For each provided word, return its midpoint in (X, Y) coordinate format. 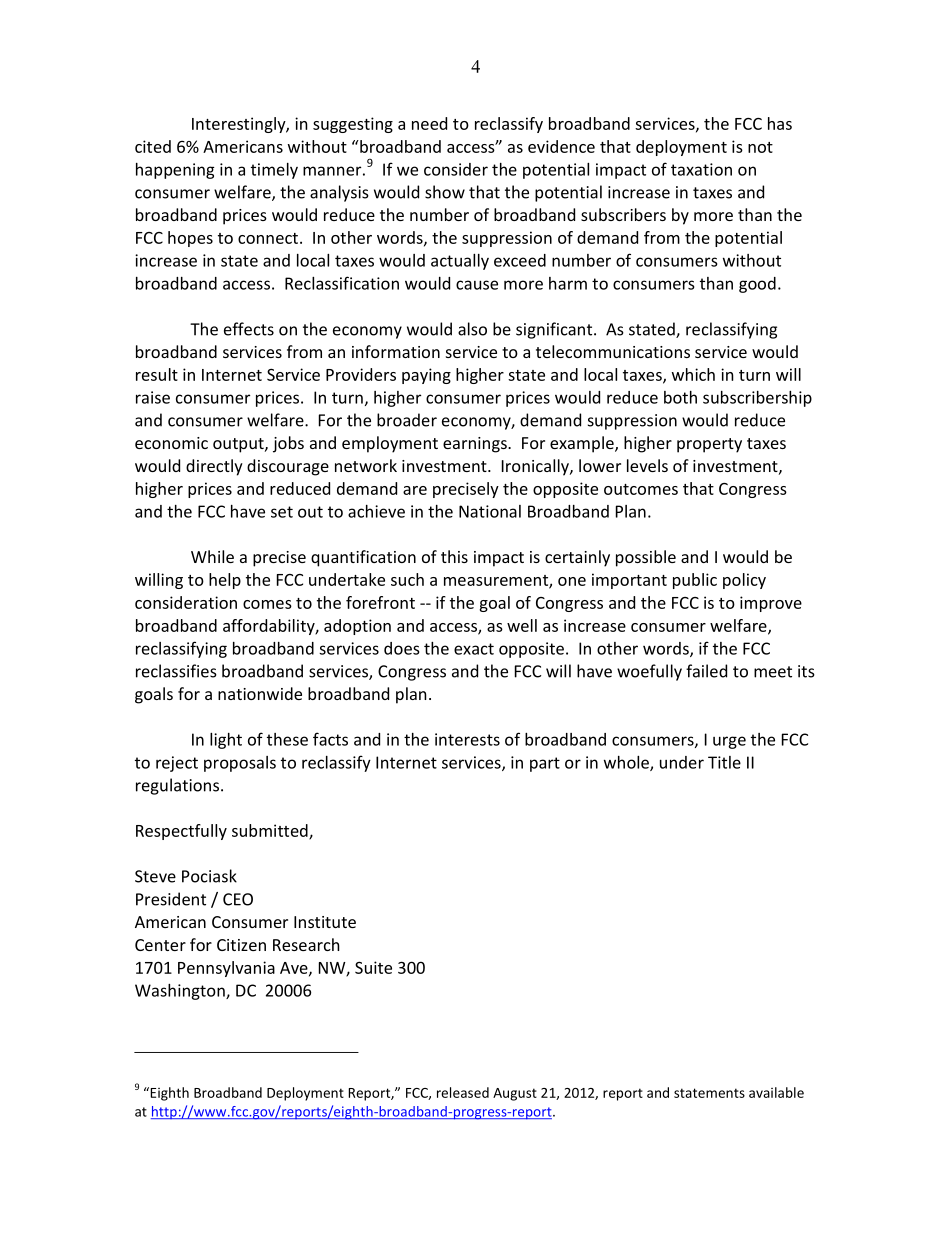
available (776, 1092)
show (445, 192)
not (760, 147)
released (463, 1092)
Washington (181, 992)
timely (274, 171)
